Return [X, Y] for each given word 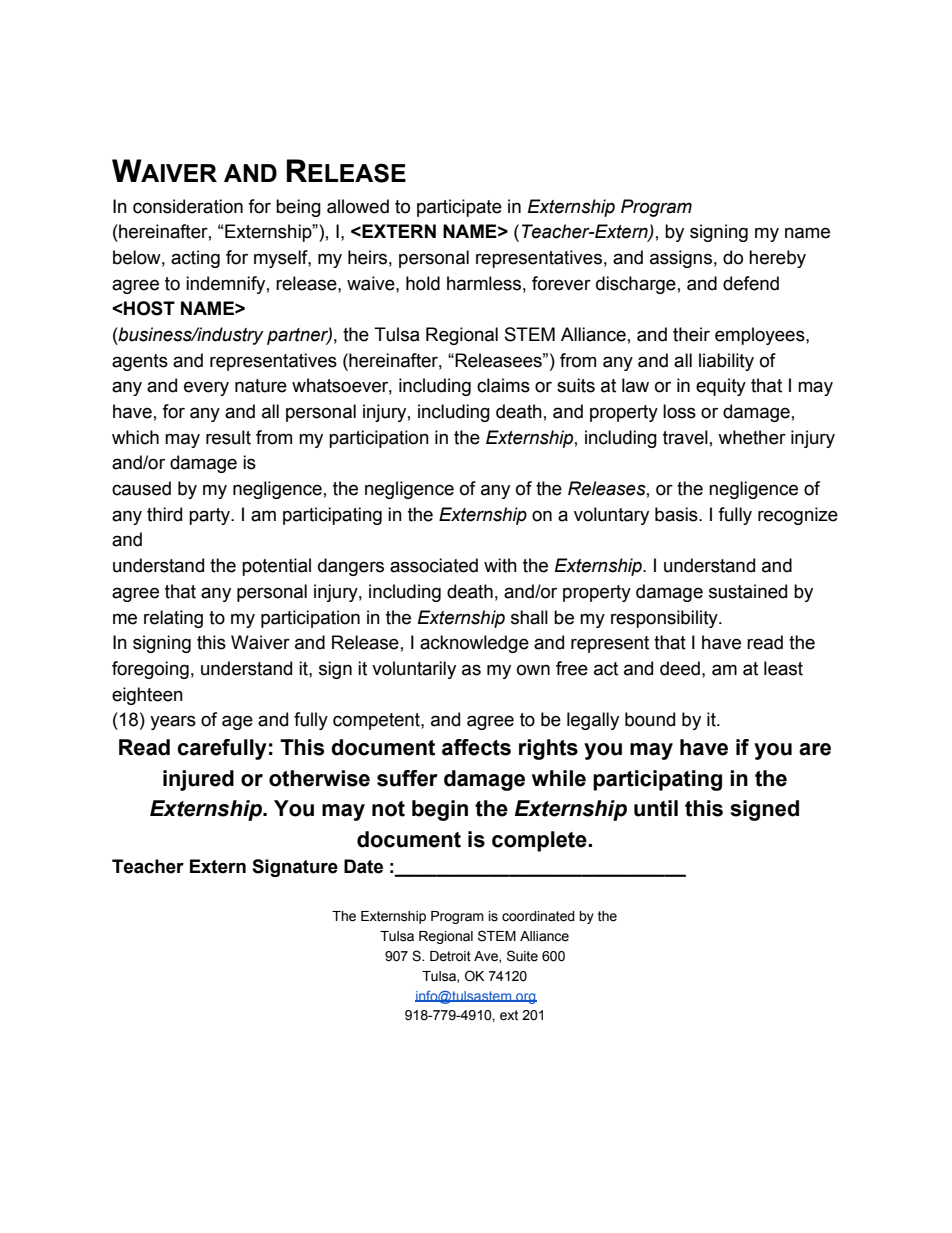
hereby [777, 259]
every [206, 388]
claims [503, 385]
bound [650, 719]
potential [276, 567]
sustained [748, 591]
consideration [188, 206]
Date [363, 866]
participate [459, 208]
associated [434, 565]
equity [721, 387]
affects [476, 747]
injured [198, 780]
